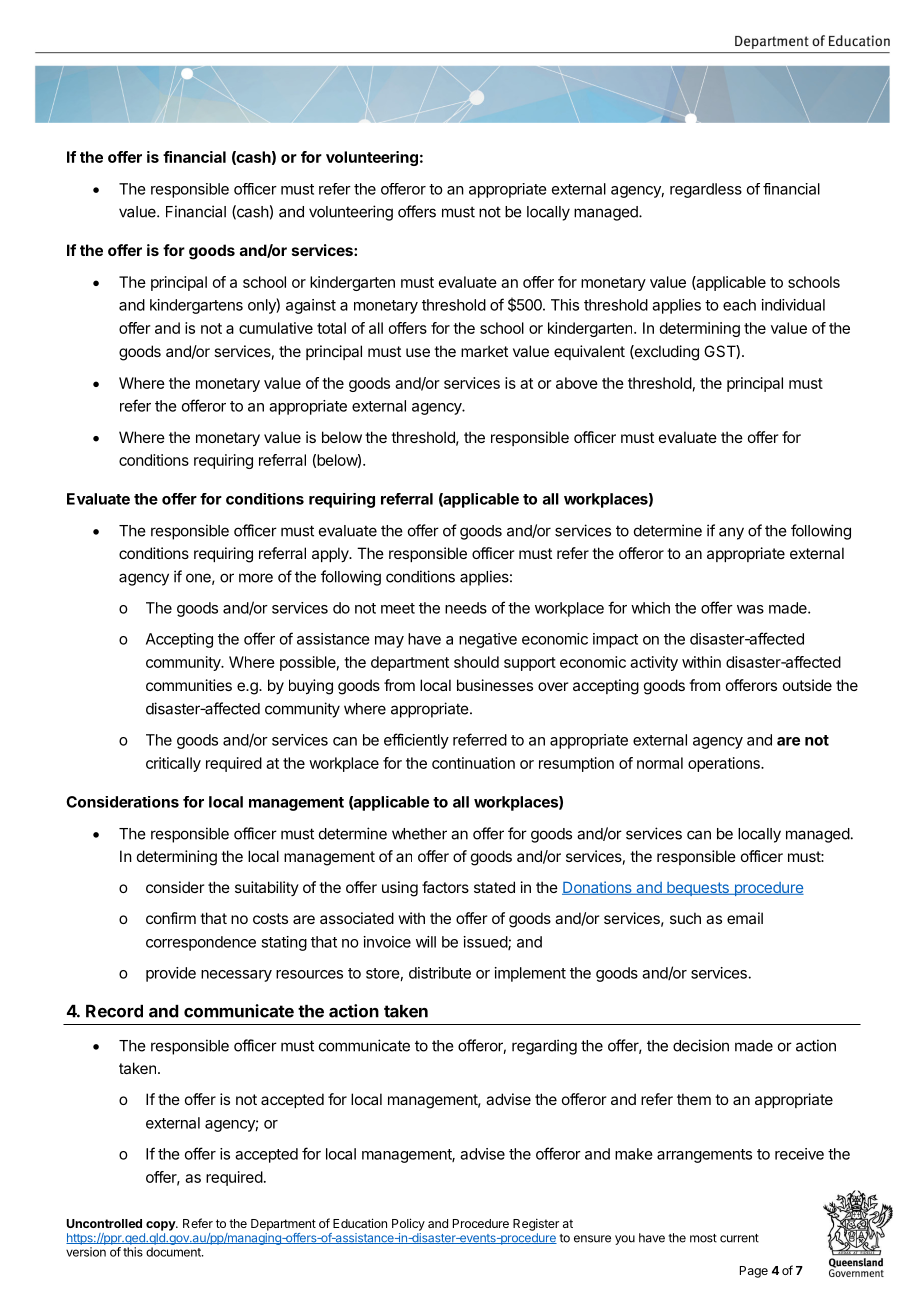  Describe the element at coordinates (466, 608) in the screenshot. I see `needs` at that location.
